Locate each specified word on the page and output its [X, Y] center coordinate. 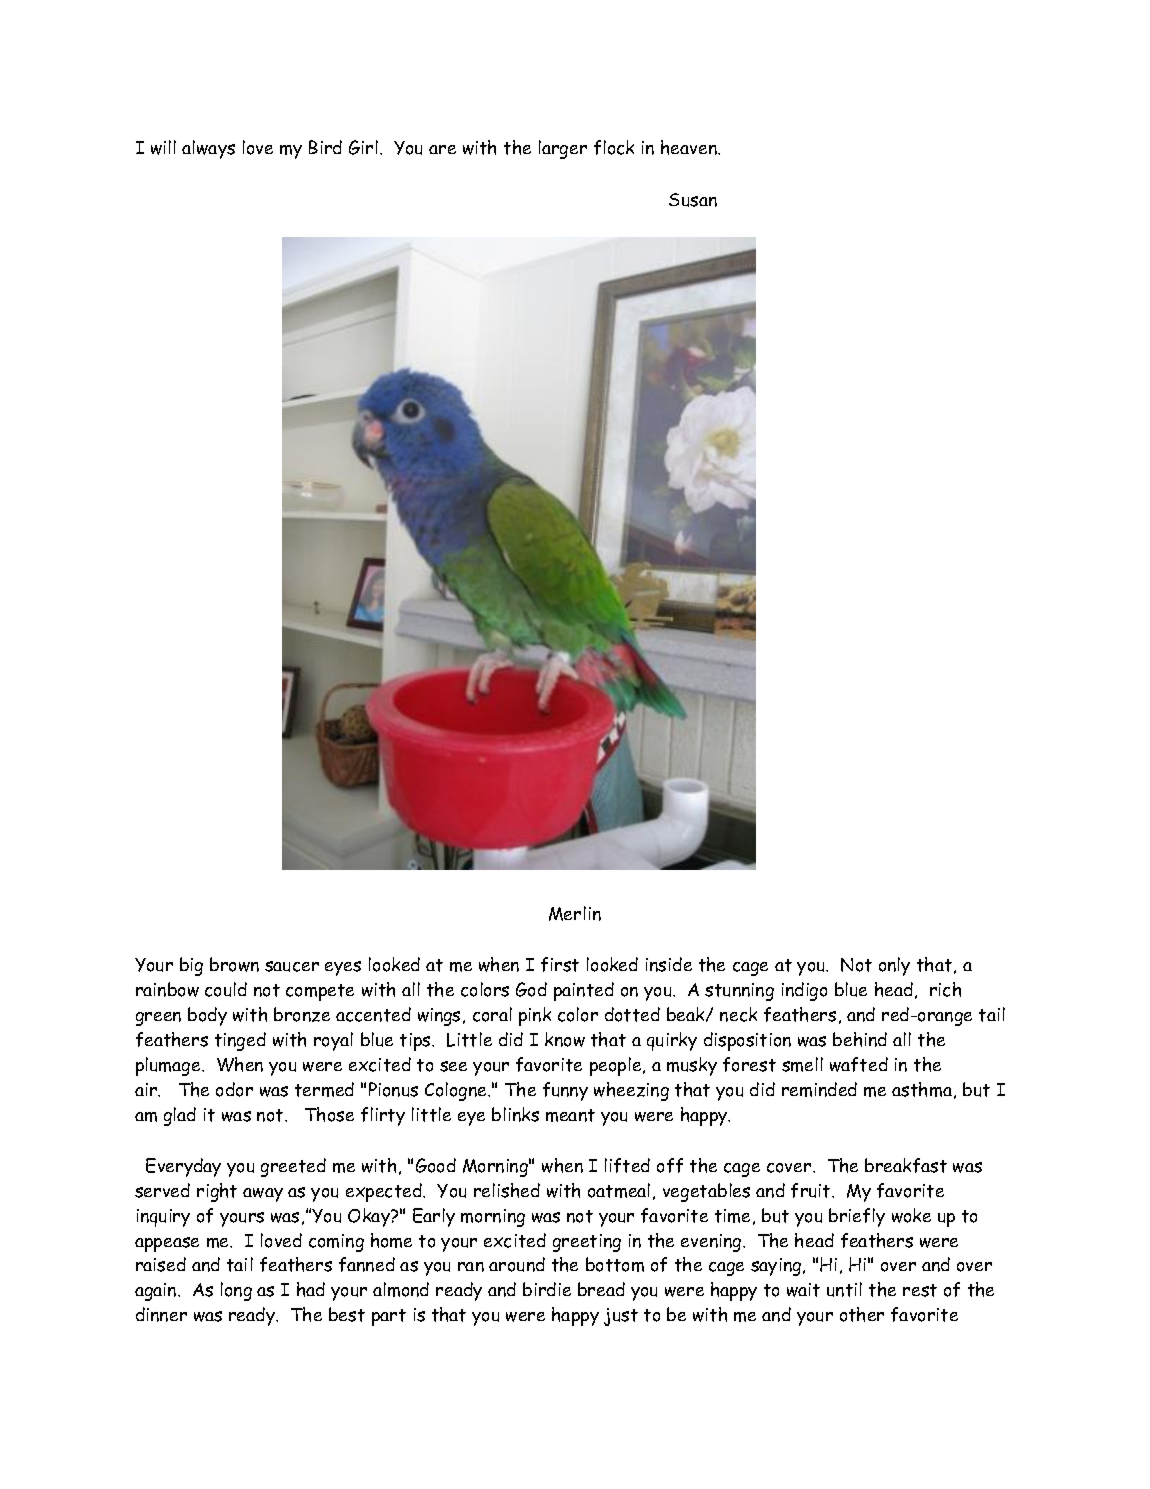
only [894, 966]
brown [234, 964]
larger [563, 149]
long [236, 1291]
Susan [693, 200]
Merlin [575, 913]
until [844, 1289]
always [208, 149]
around [517, 1264]
